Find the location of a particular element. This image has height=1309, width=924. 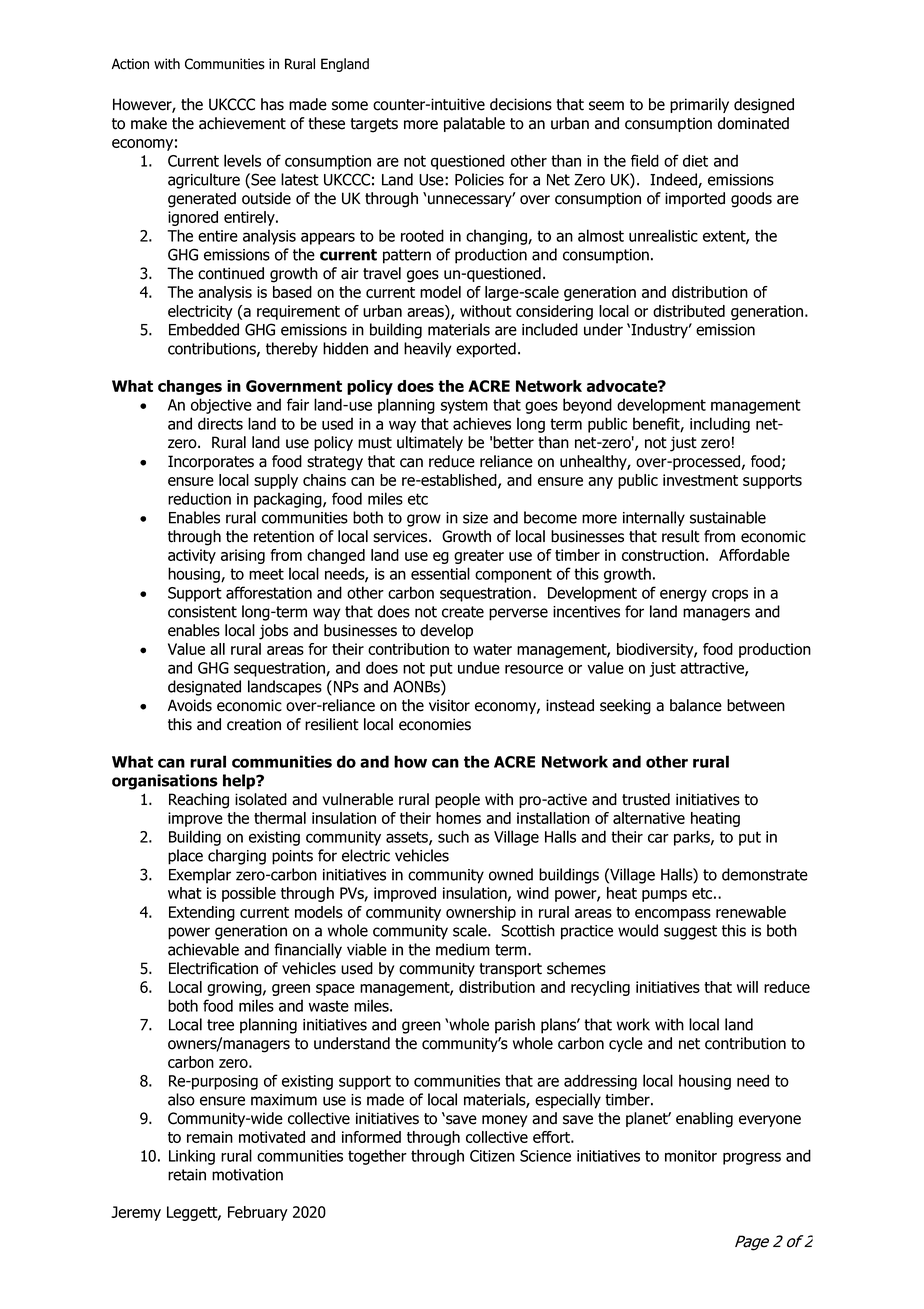

ultimately is located at coordinates (430, 443).
